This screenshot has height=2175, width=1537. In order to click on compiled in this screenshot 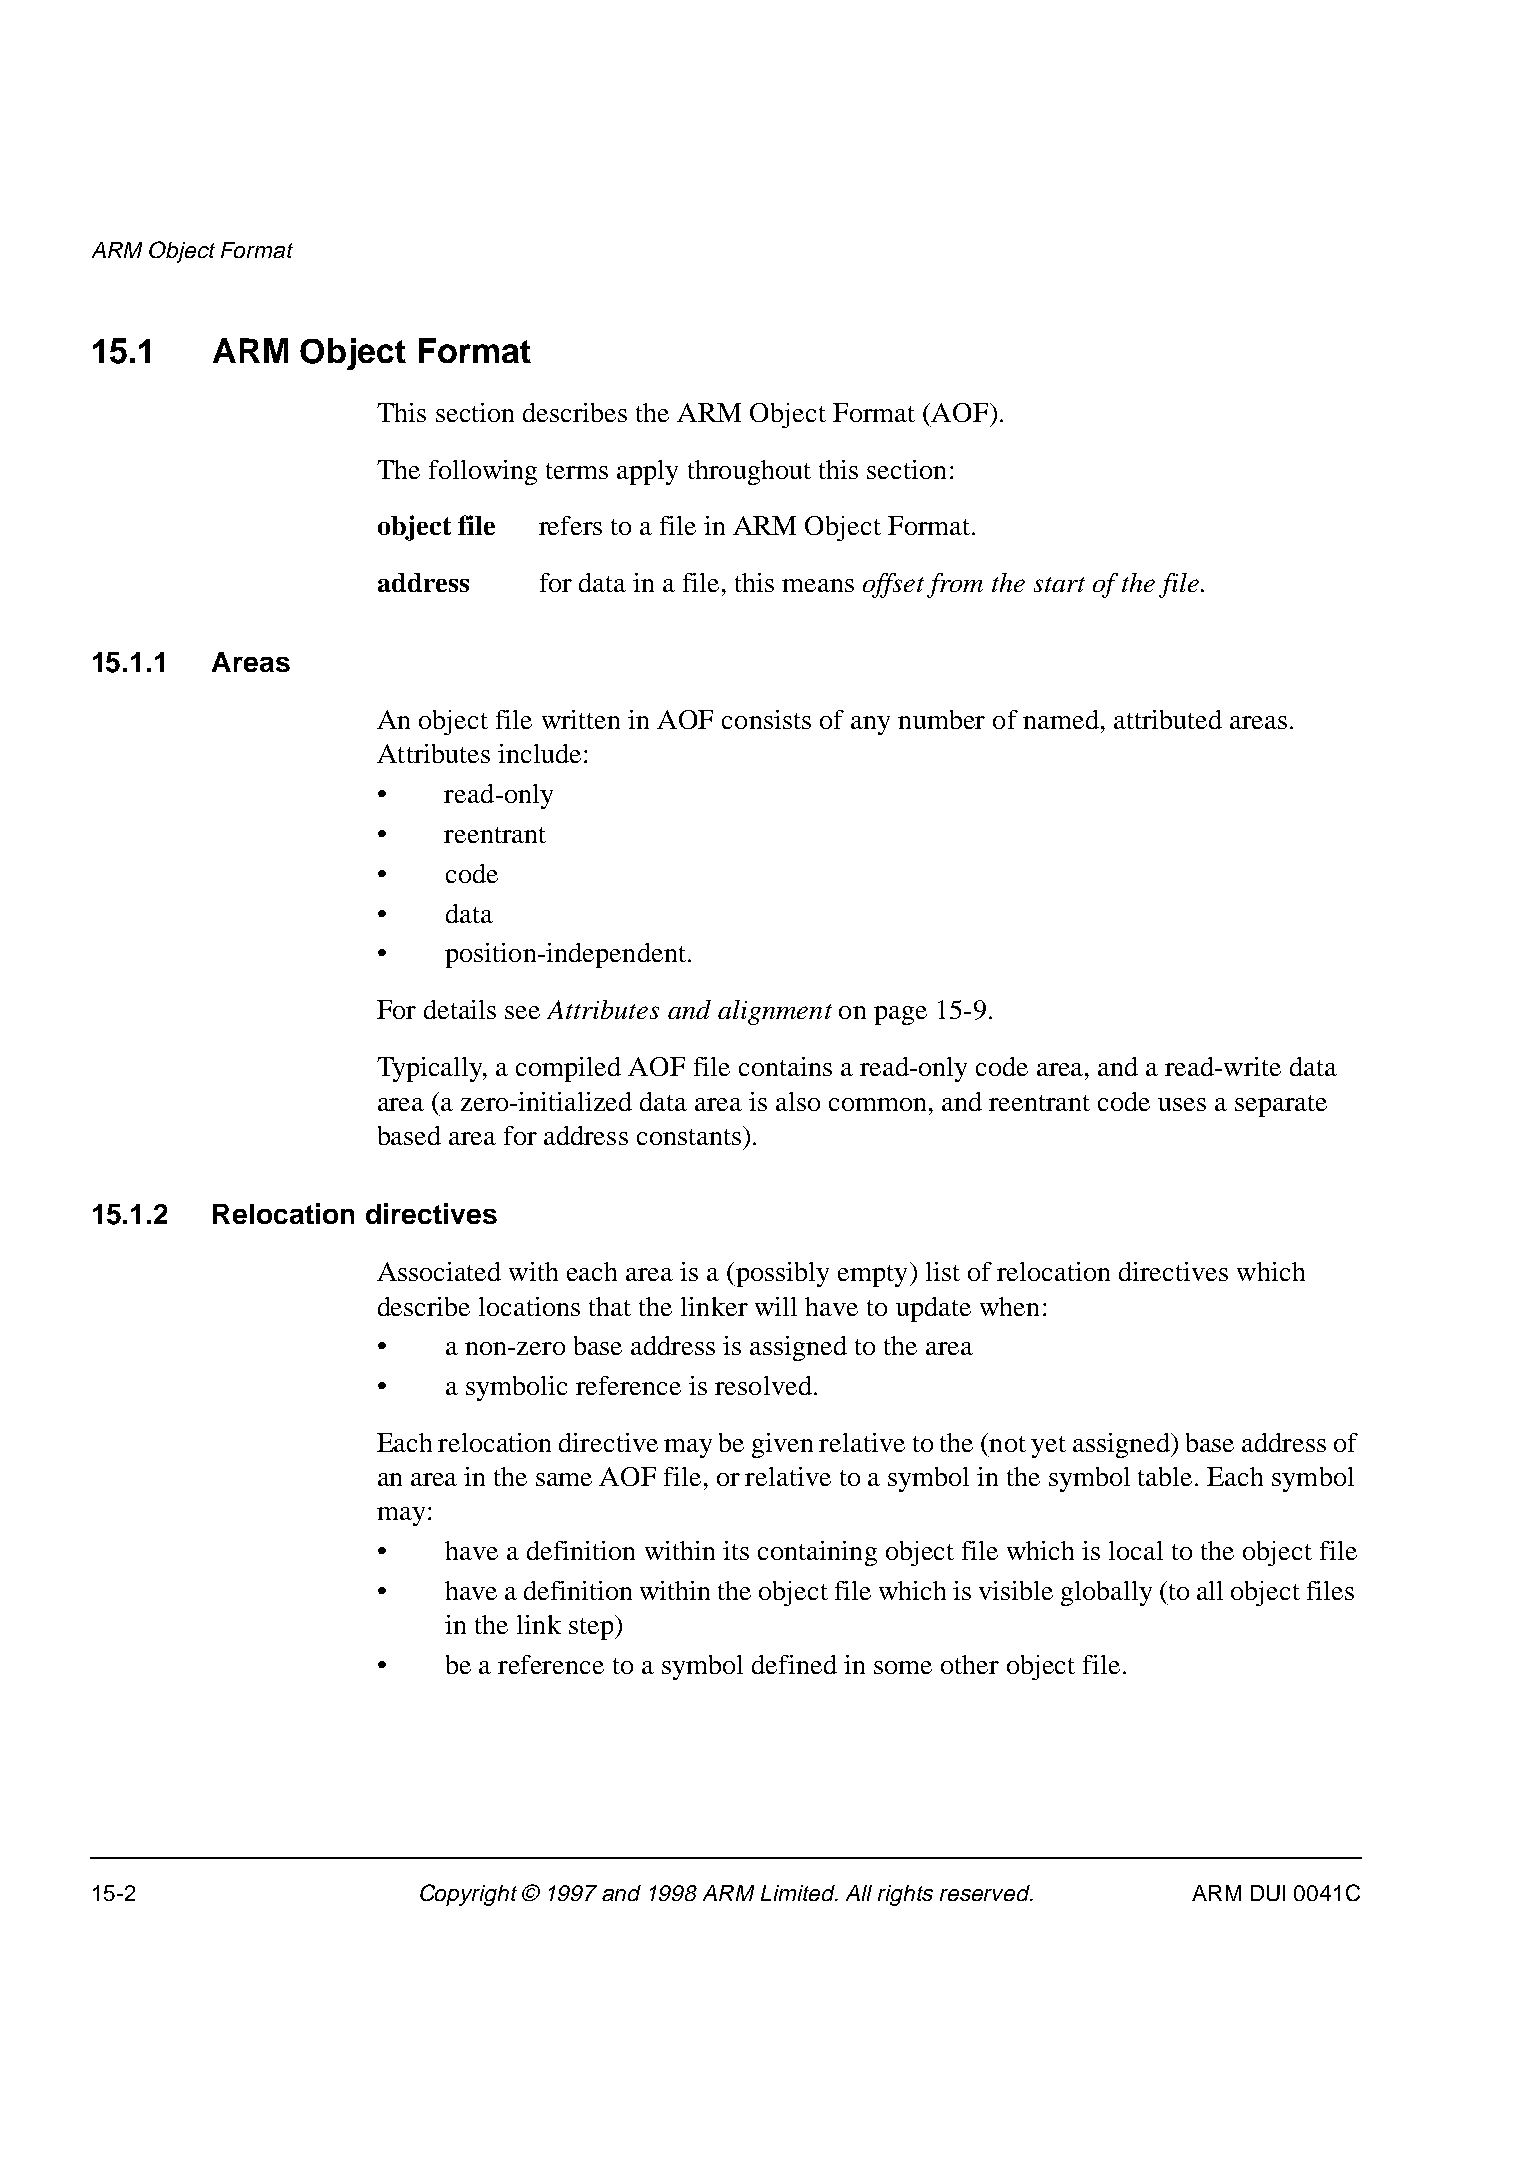, I will do `click(568, 1069)`.
